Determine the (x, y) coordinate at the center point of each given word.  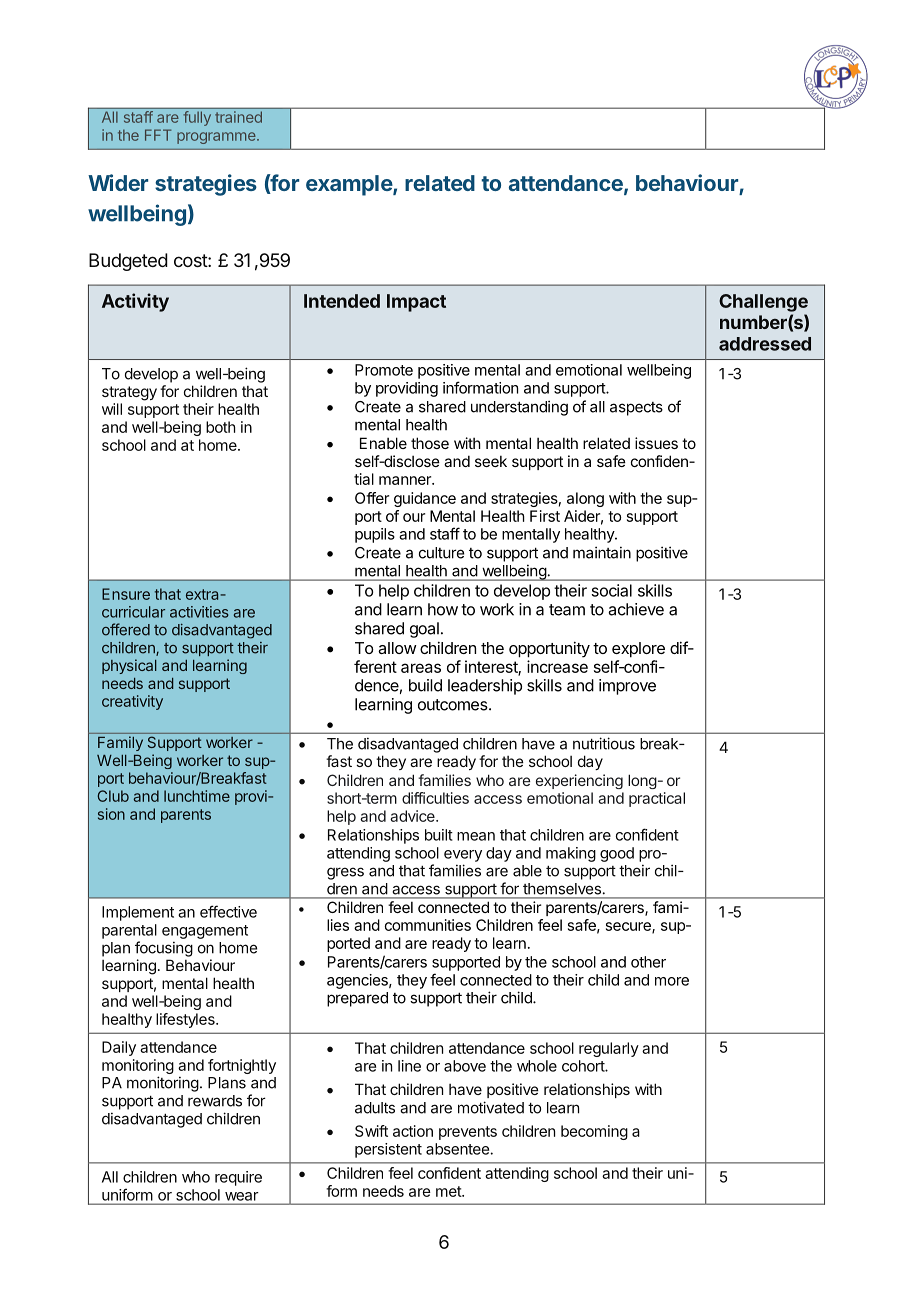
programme (217, 138)
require (238, 1178)
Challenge (763, 303)
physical (129, 666)
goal (424, 630)
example (350, 185)
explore (638, 650)
